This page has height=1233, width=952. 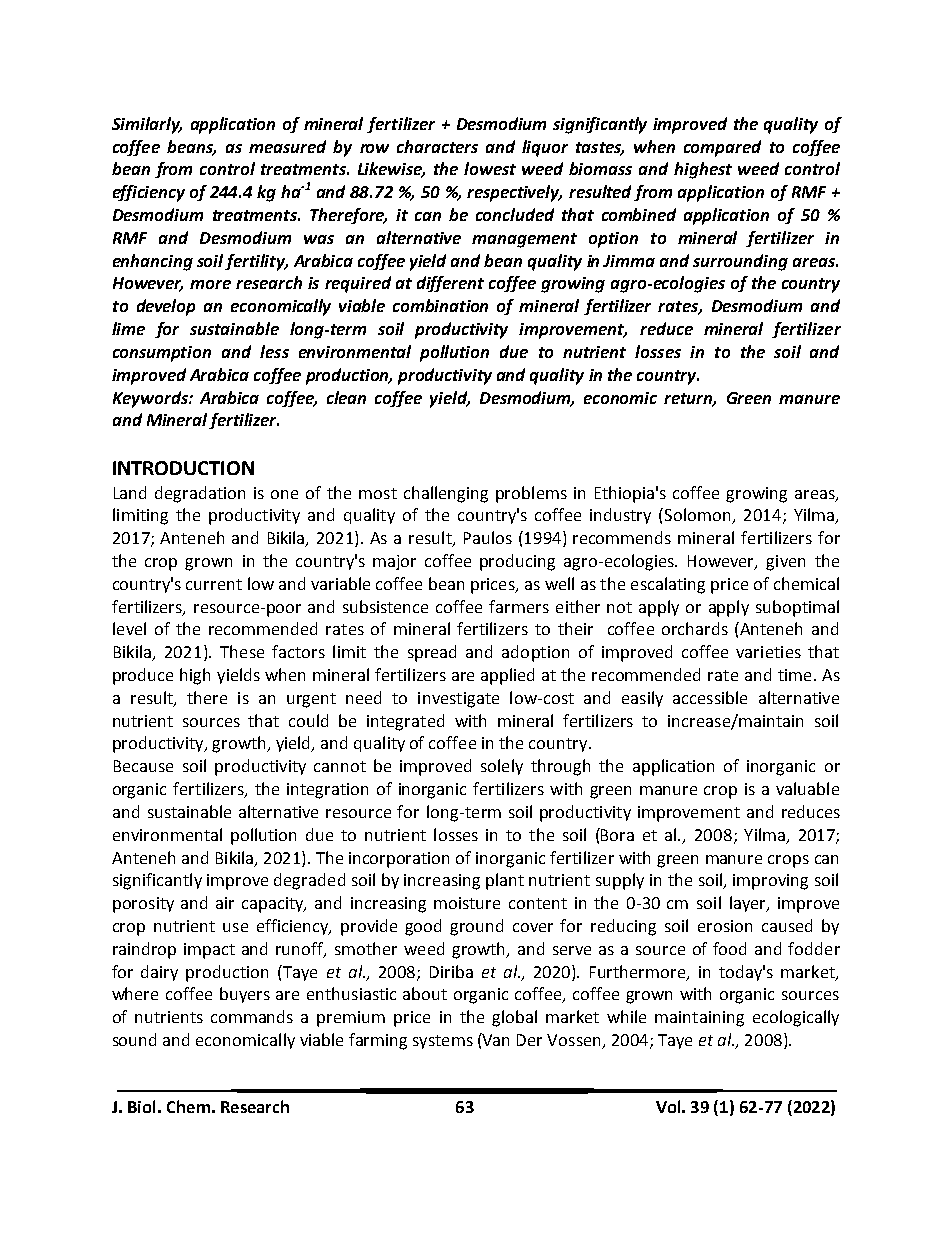 I want to click on ecologically, so click(x=796, y=1018).
